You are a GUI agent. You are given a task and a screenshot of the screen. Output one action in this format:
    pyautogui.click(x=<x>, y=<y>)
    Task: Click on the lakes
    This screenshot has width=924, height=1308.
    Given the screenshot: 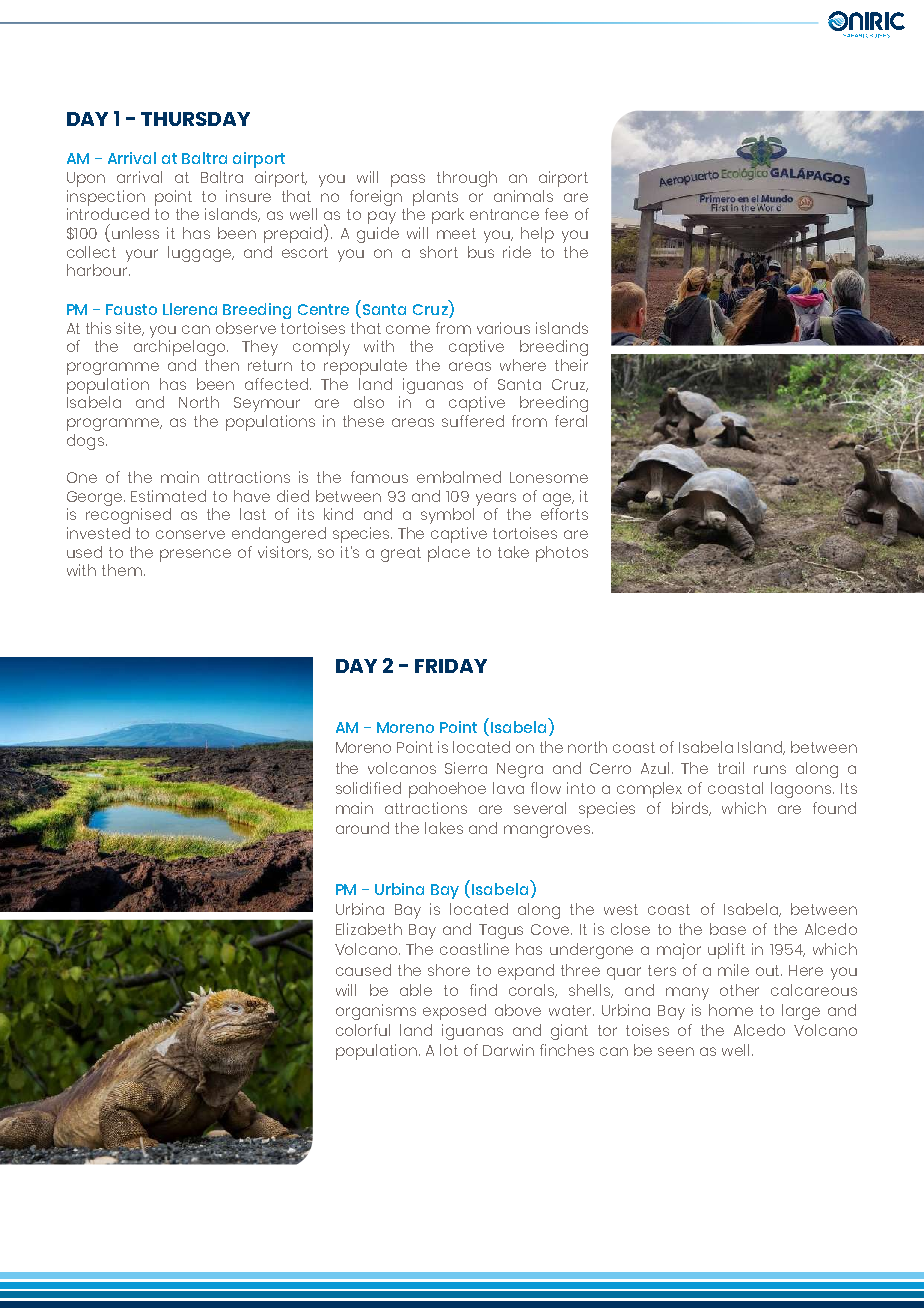 What is the action you would take?
    pyautogui.click(x=444, y=828)
